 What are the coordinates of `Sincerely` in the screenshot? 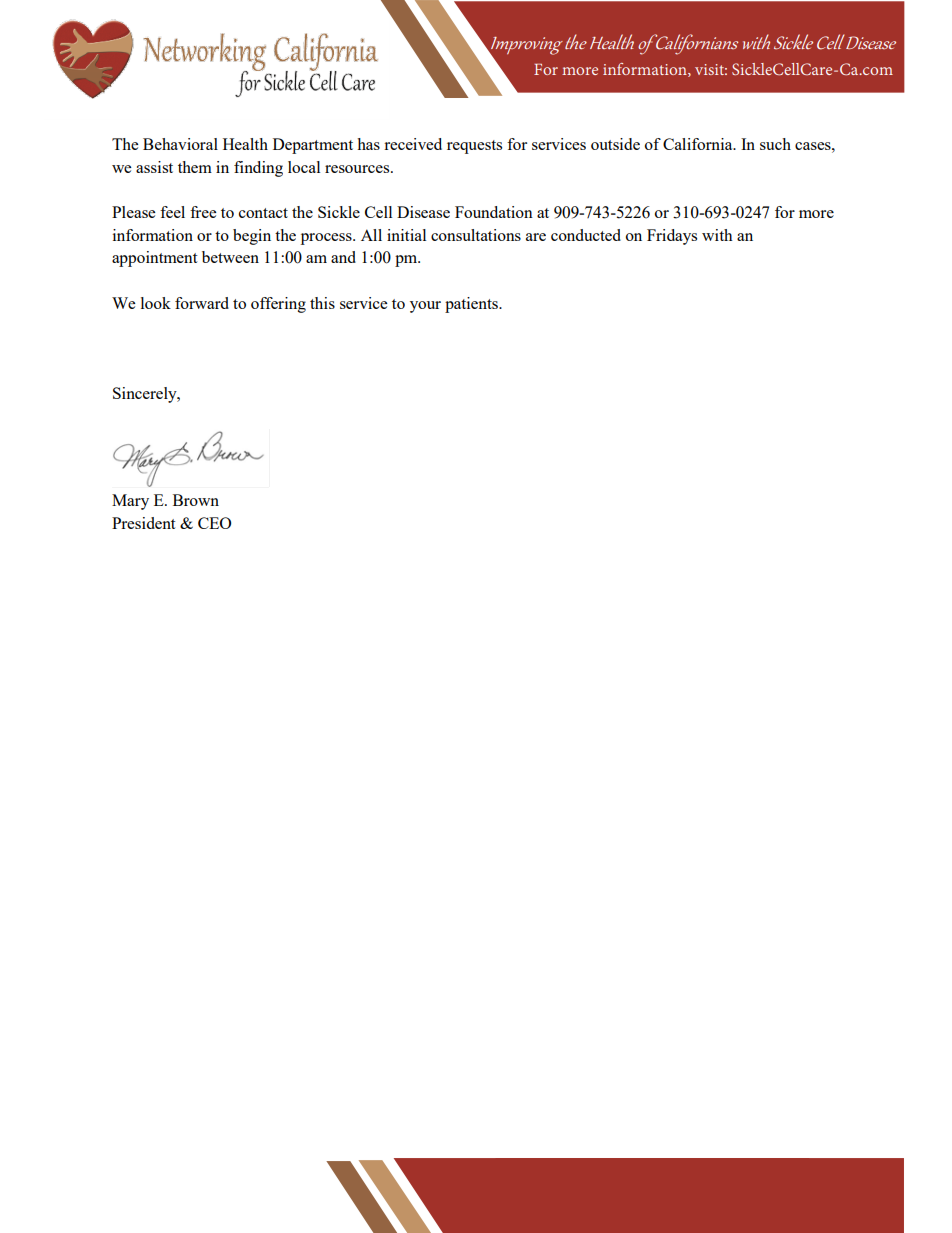 It's located at (146, 395).
